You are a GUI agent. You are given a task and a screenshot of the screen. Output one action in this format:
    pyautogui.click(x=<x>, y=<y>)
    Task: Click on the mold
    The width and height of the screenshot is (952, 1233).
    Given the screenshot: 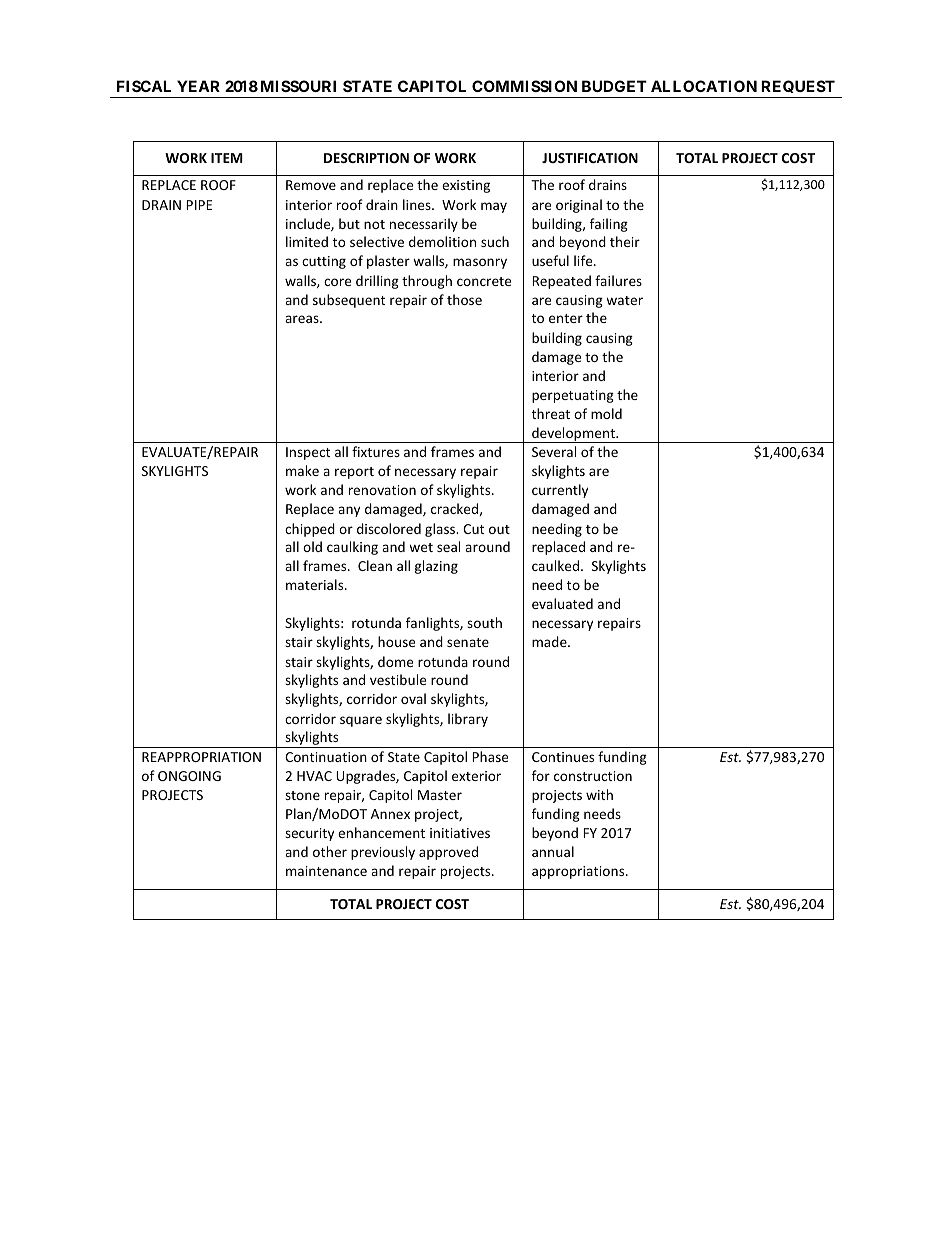 What is the action you would take?
    pyautogui.click(x=606, y=413)
